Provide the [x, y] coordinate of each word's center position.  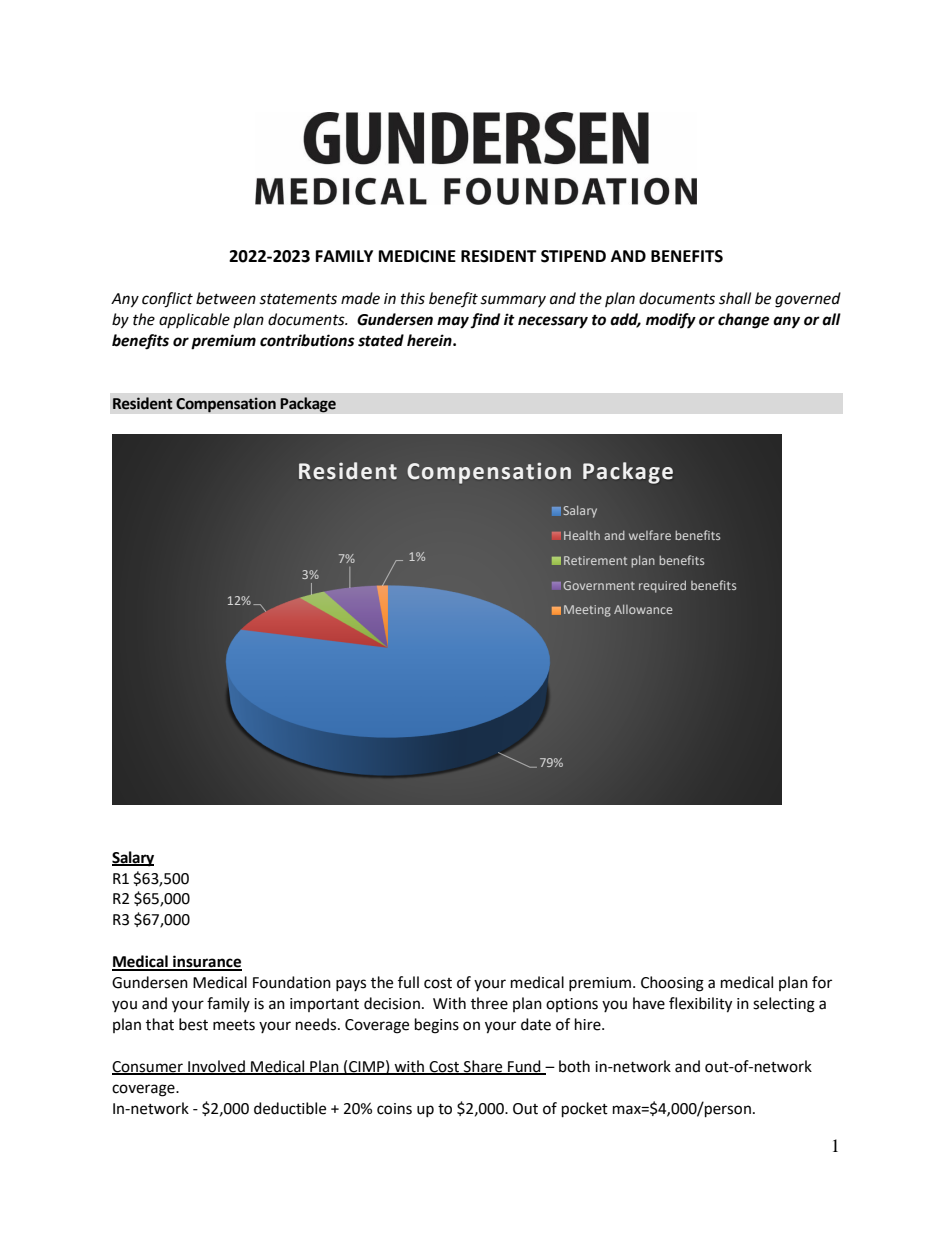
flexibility [700, 1005]
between [226, 298]
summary [513, 301]
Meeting [587, 611]
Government [599, 585]
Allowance [643, 609]
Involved [216, 1067]
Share [483, 1067]
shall [735, 298]
